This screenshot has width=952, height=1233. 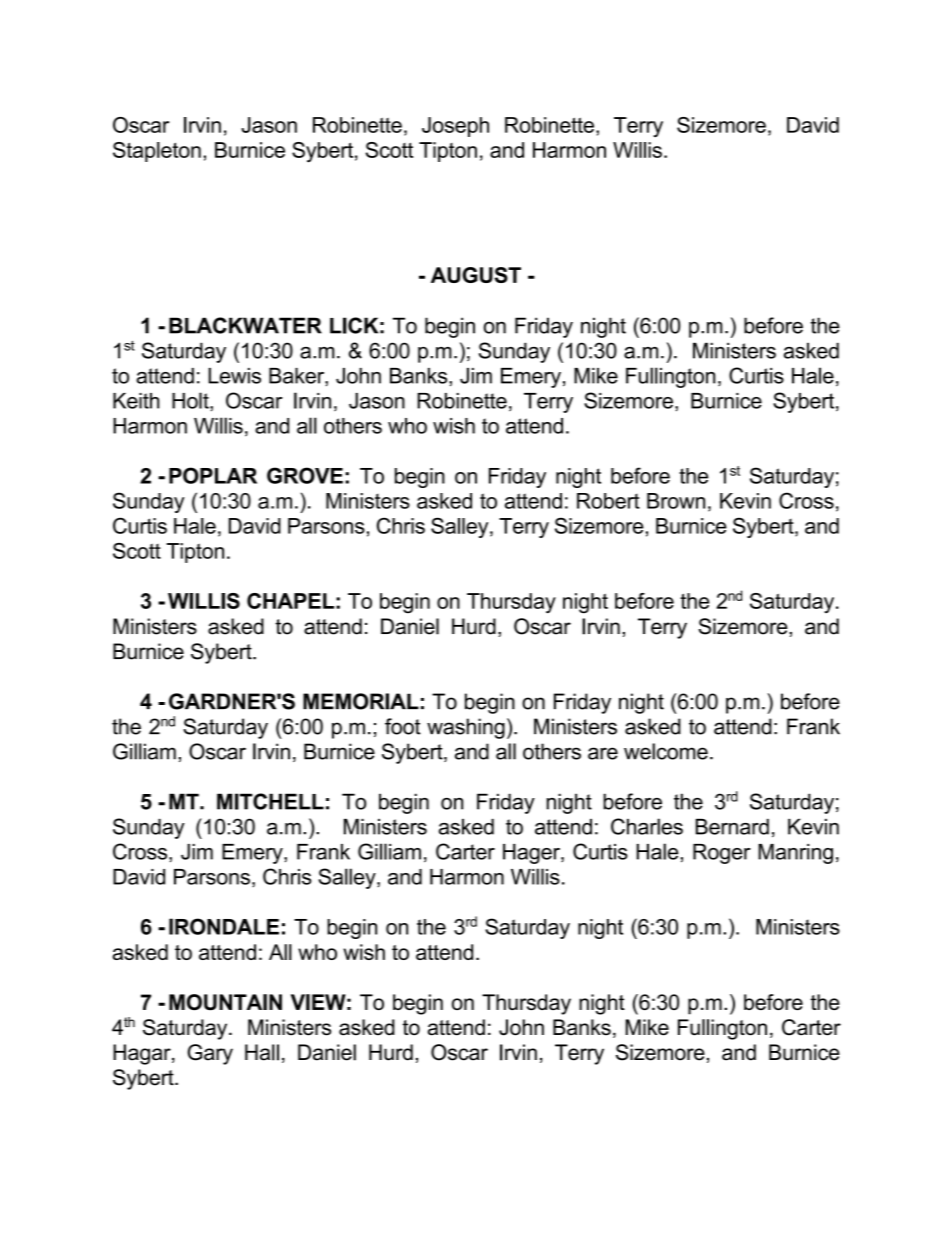 What do you see at coordinates (157, 152) in the screenshot?
I see `Stapleton` at bounding box center [157, 152].
